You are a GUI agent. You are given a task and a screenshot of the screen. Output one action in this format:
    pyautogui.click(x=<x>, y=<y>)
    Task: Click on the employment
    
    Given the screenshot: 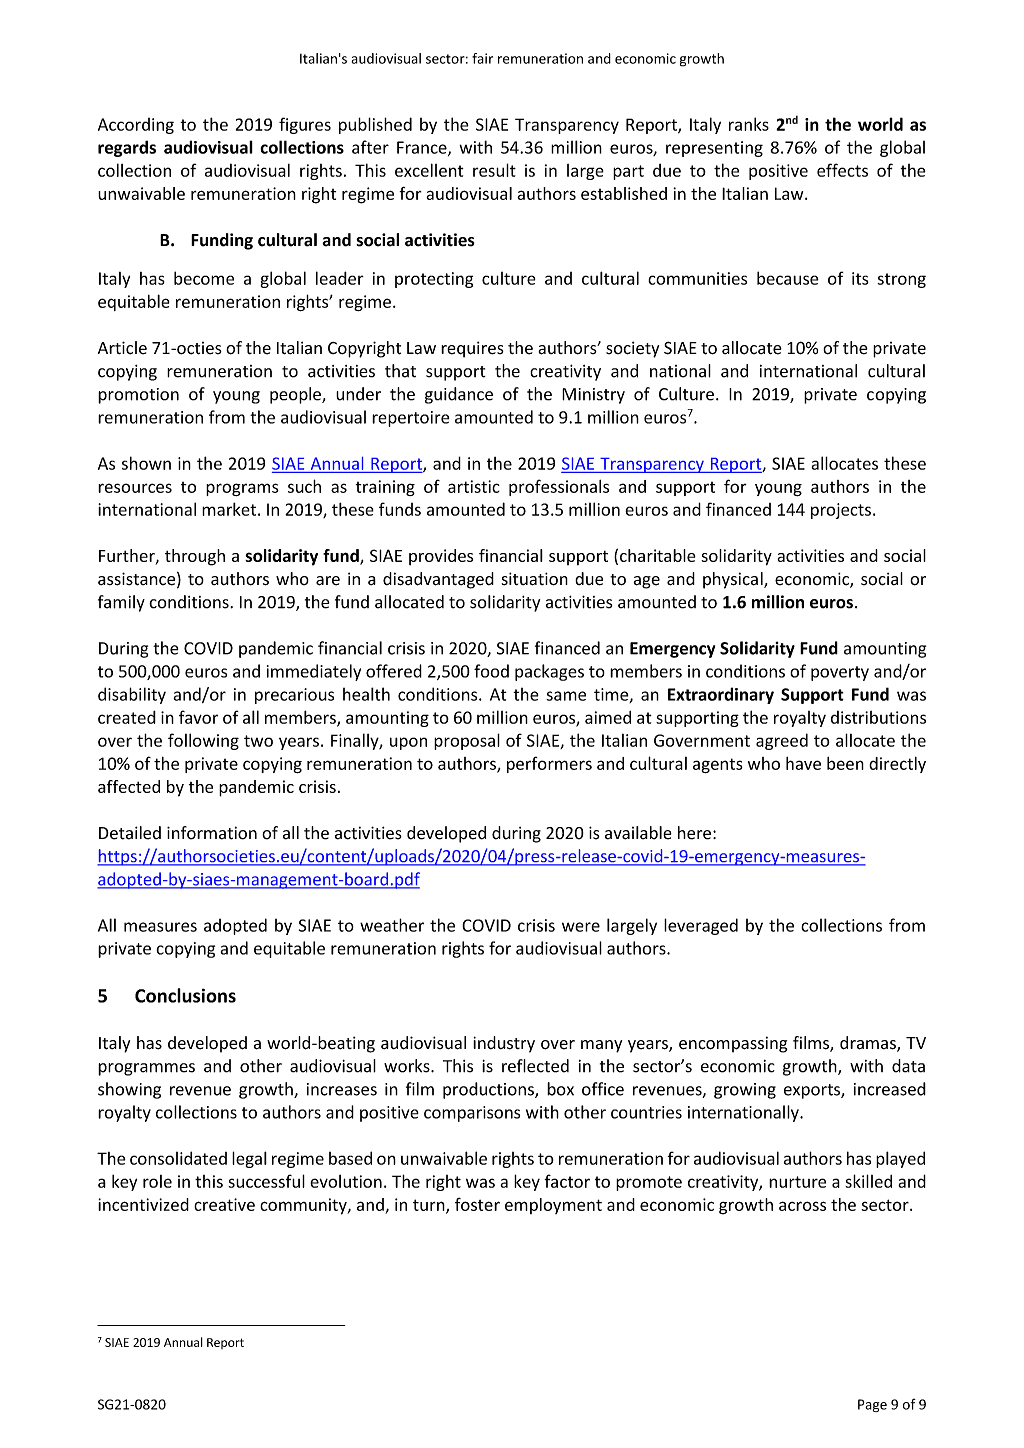 What is the action you would take?
    pyautogui.click(x=553, y=1206)
